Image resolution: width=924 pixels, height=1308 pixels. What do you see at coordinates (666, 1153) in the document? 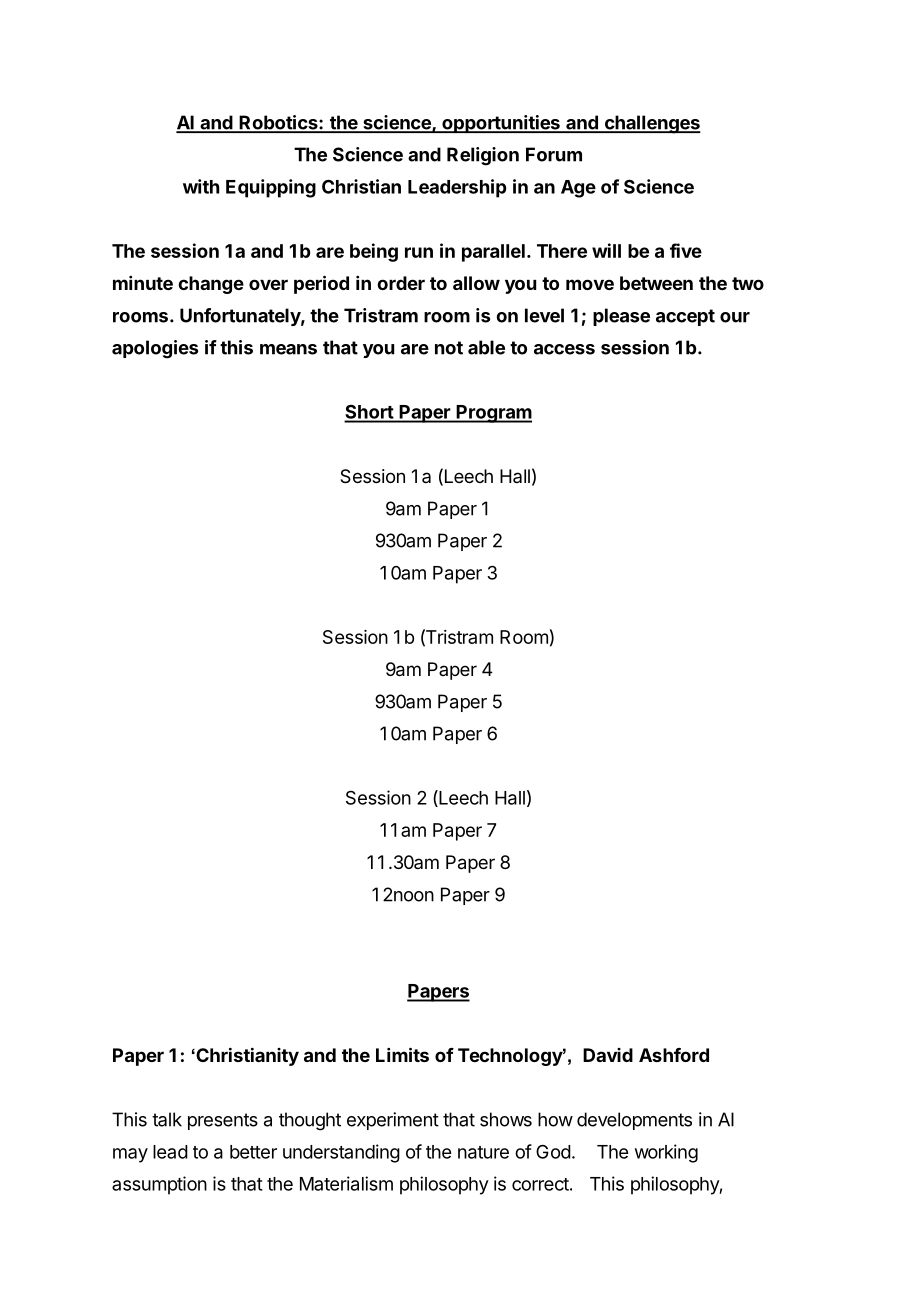
I see `working` at bounding box center [666, 1153].
